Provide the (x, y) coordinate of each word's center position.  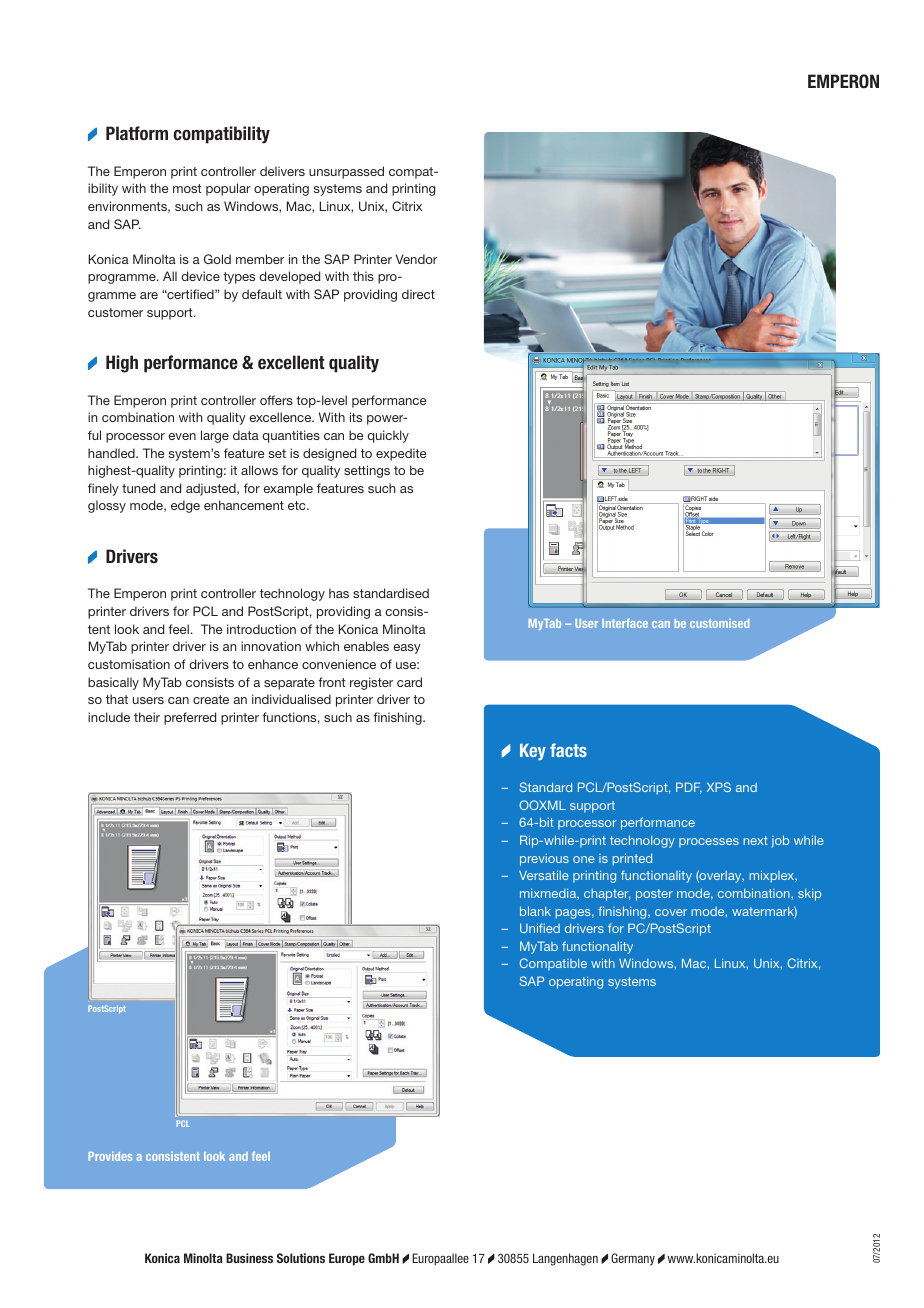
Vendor (416, 259)
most (187, 188)
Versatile (544, 875)
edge (185, 506)
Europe (347, 1259)
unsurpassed (346, 172)
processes (709, 843)
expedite (401, 454)
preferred (190, 718)
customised (719, 623)
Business (249, 1258)
